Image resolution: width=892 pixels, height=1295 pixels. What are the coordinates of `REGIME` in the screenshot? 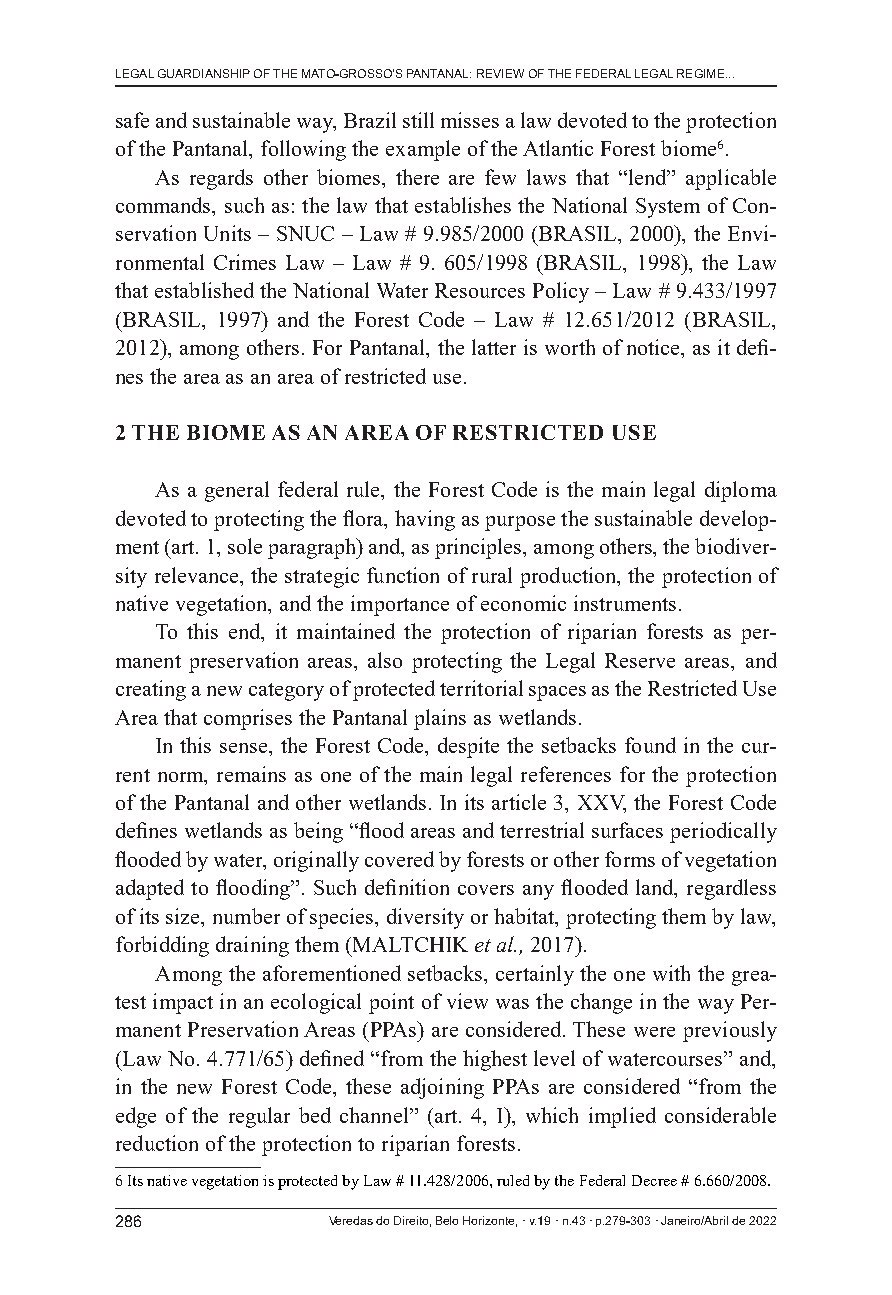 It's located at (702, 73).
